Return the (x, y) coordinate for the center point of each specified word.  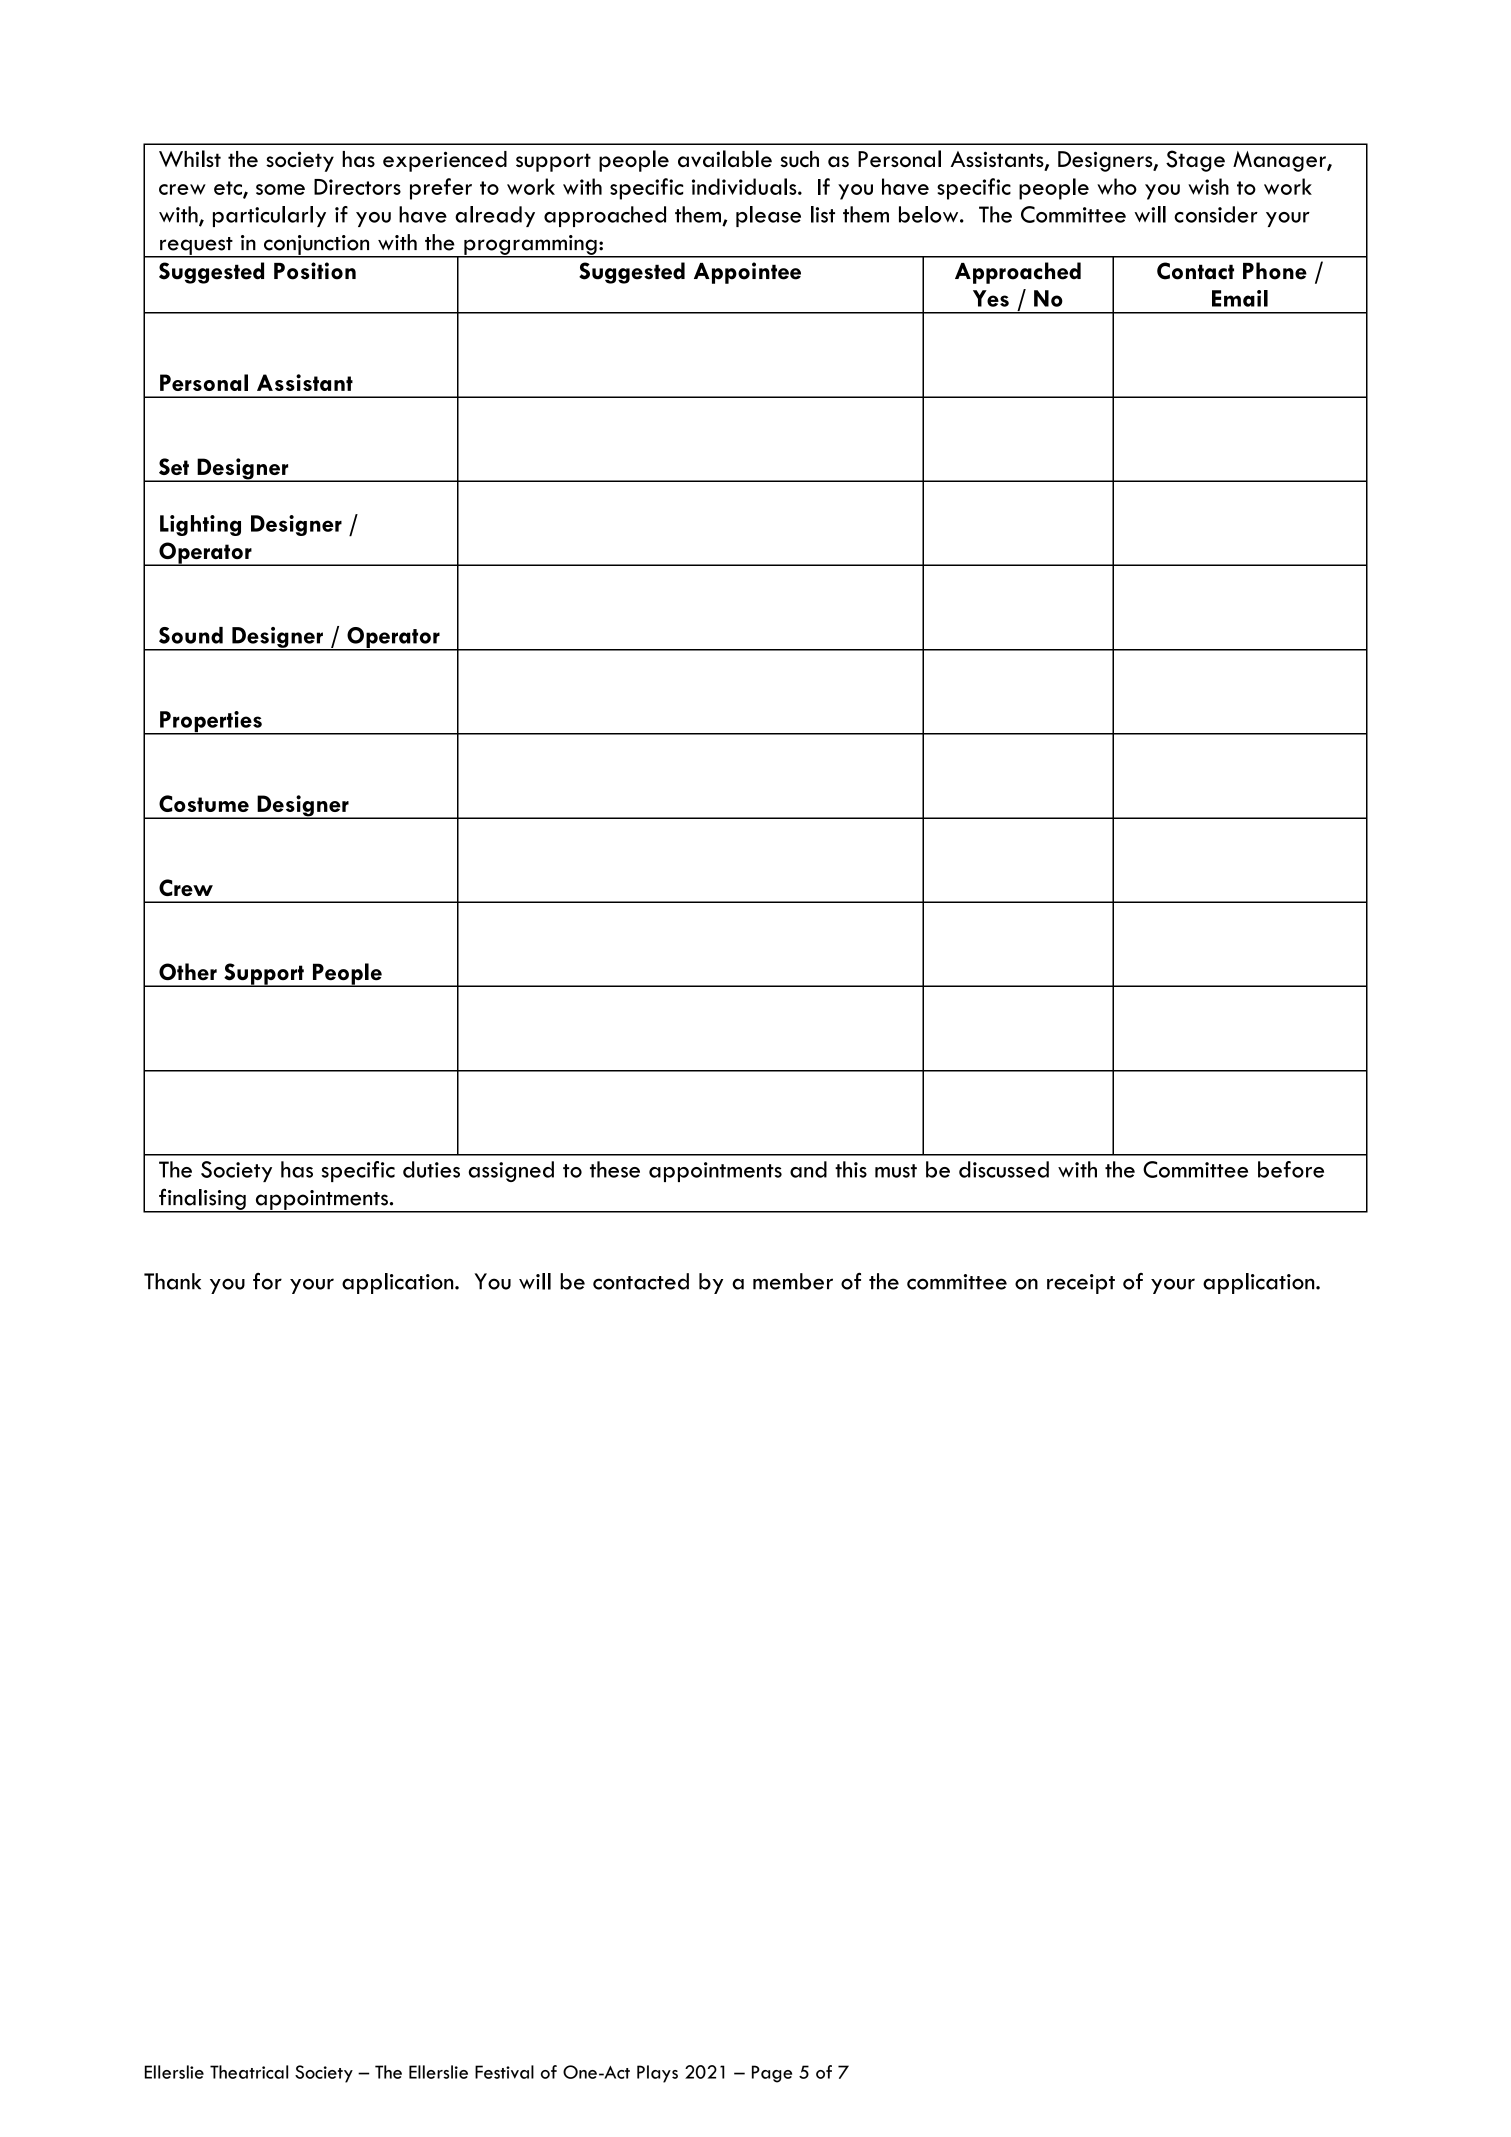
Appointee (747, 273)
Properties (211, 723)
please (768, 216)
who (1117, 186)
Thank (172, 1281)
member (793, 1281)
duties (431, 1169)
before (1291, 1169)
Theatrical (249, 2072)
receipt (1081, 1284)
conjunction (316, 246)
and (808, 1169)
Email (1240, 298)
